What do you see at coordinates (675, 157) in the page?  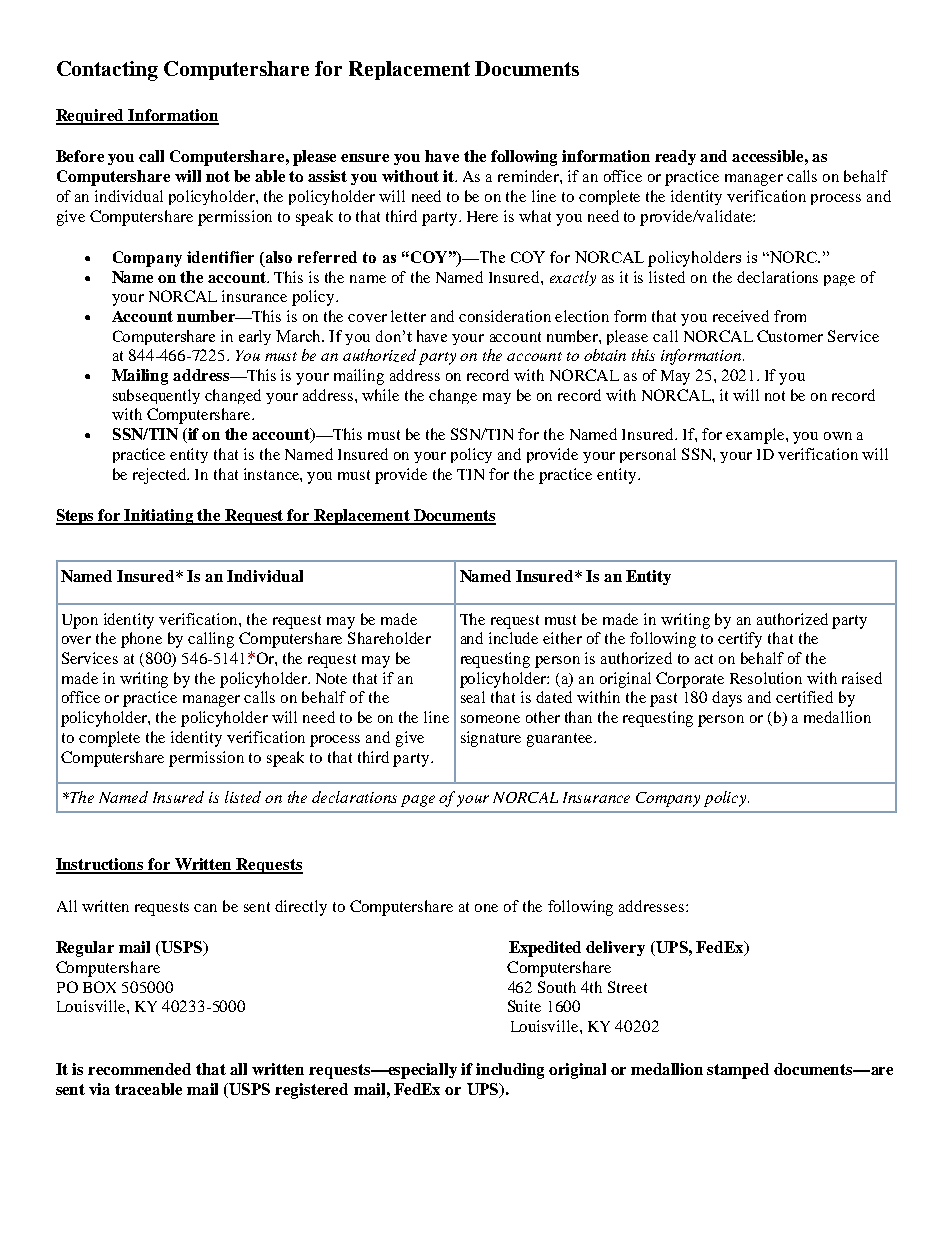 I see `ready` at bounding box center [675, 157].
